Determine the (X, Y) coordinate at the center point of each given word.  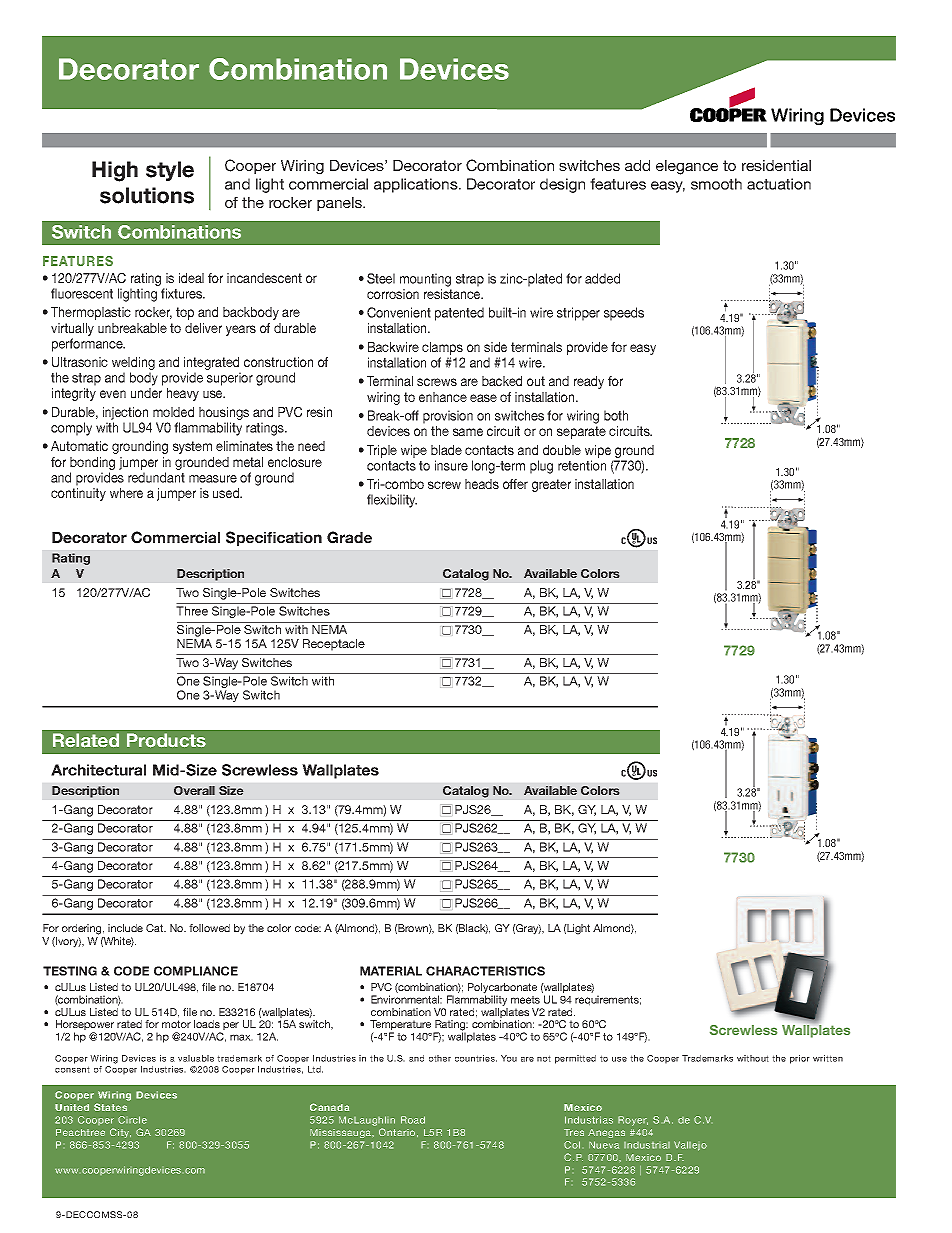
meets (525, 1000)
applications (417, 185)
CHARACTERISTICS (485, 971)
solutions (147, 195)
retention (582, 465)
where (126, 493)
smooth (716, 184)
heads (482, 484)
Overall (194, 790)
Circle (132, 1120)
